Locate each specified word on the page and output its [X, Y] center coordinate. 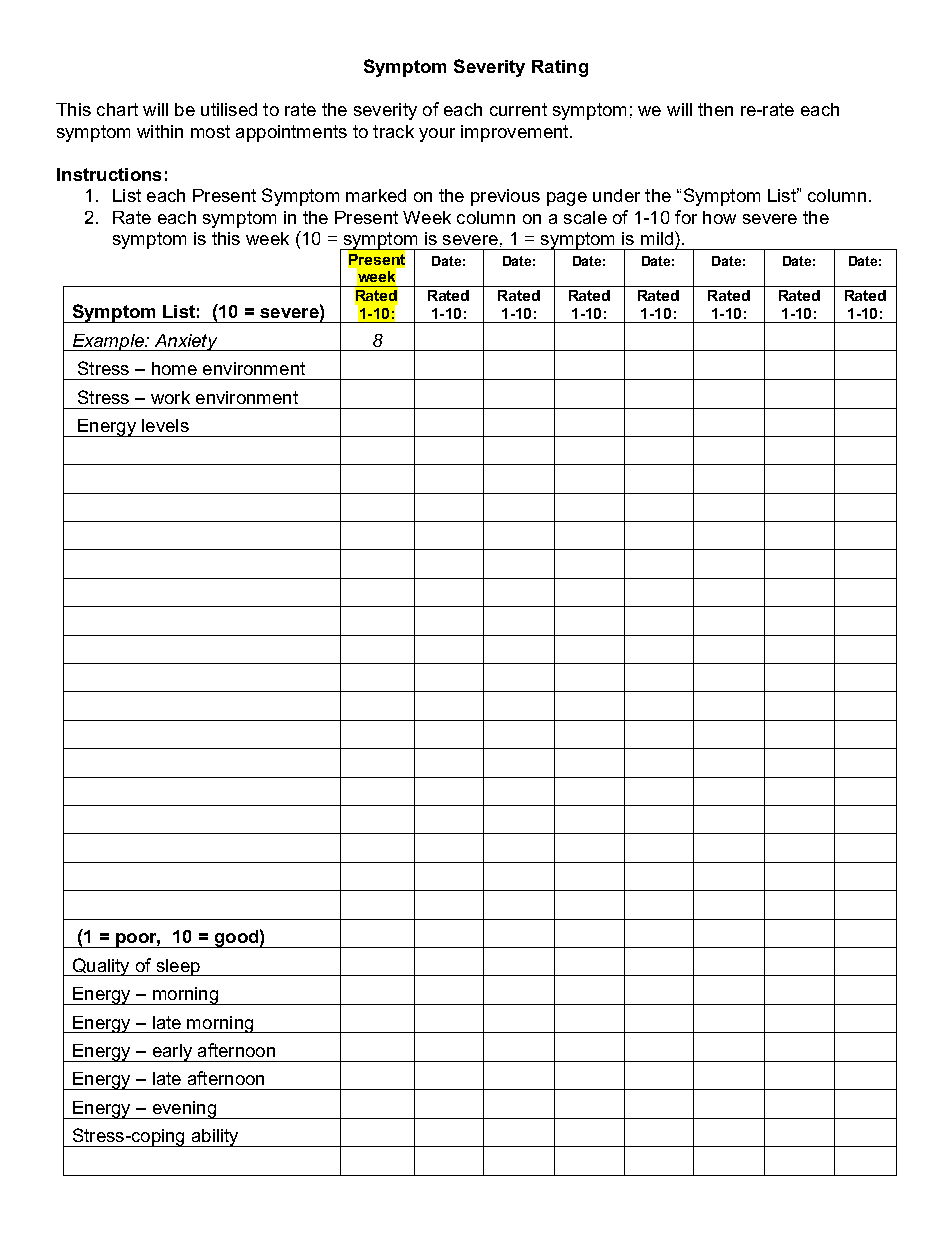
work [170, 397]
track [393, 131]
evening [184, 1110]
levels [165, 425]
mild [657, 238]
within [160, 131]
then [715, 109]
